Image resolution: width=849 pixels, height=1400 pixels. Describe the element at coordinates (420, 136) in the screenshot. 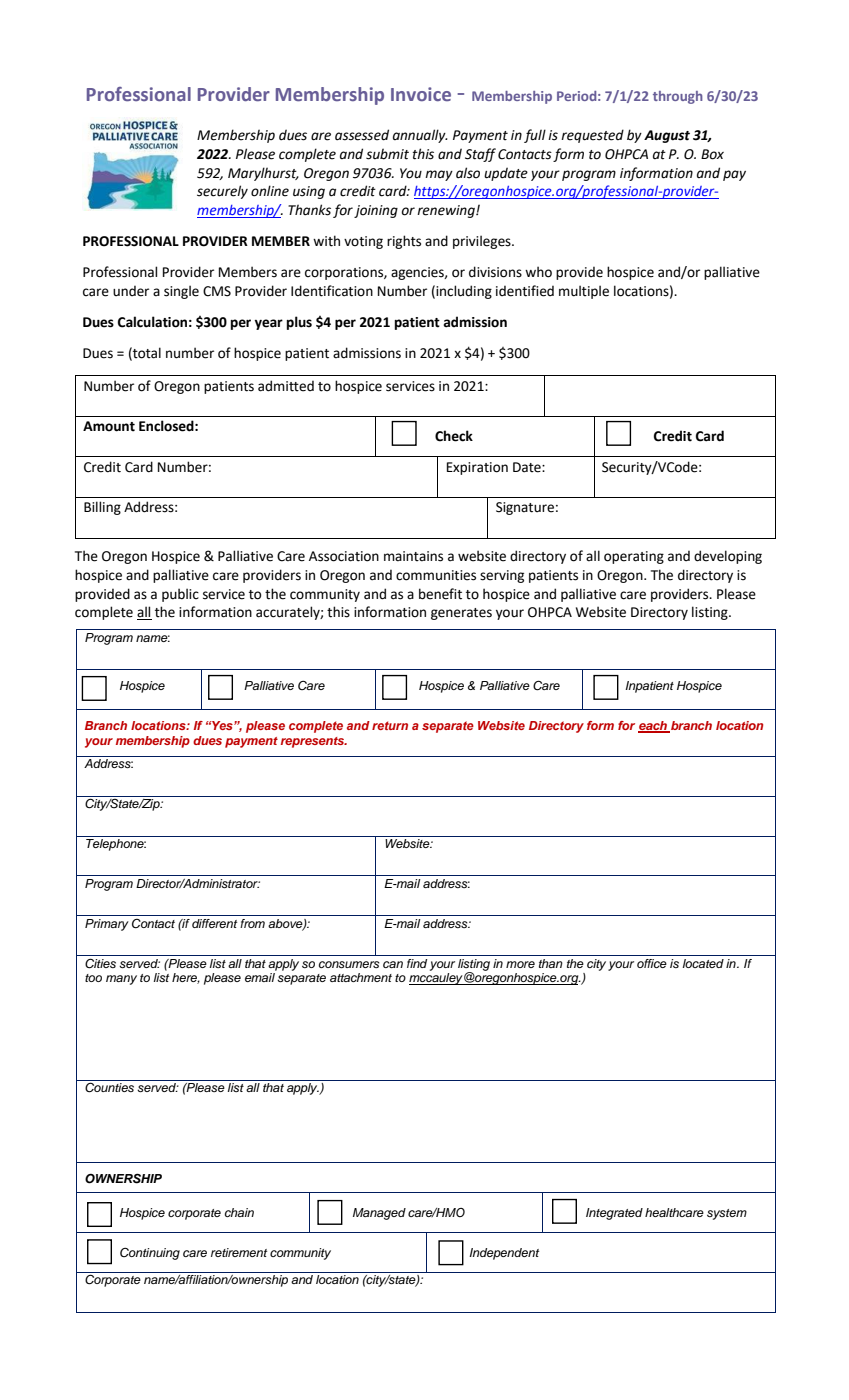

I see `annually` at that location.
